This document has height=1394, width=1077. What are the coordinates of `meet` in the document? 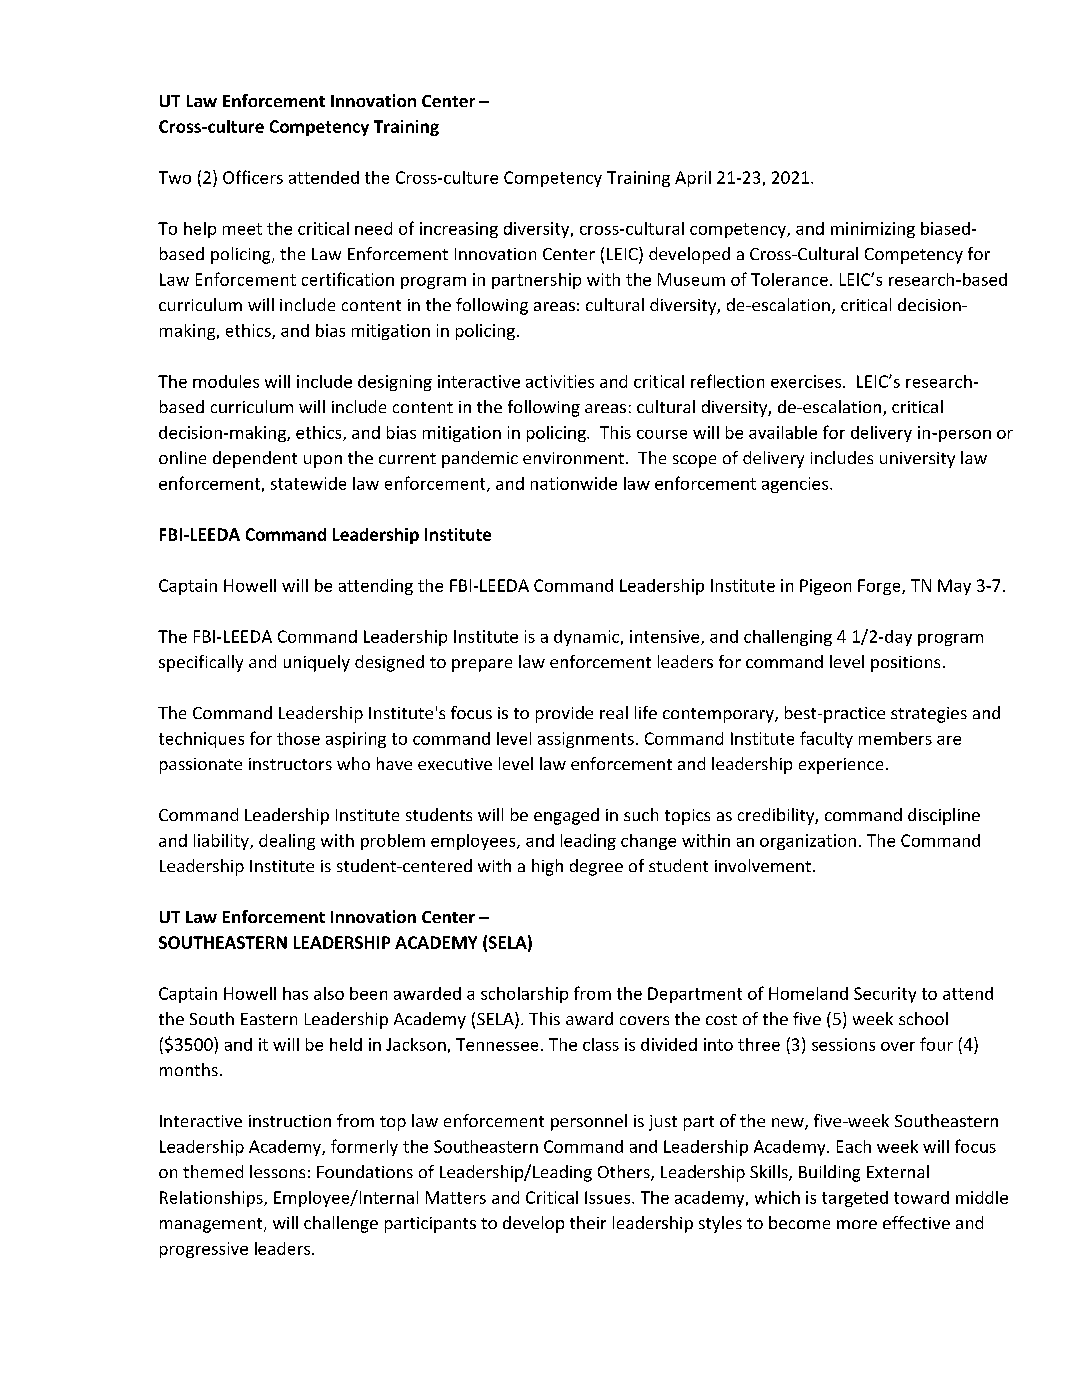 It's located at (242, 229).
